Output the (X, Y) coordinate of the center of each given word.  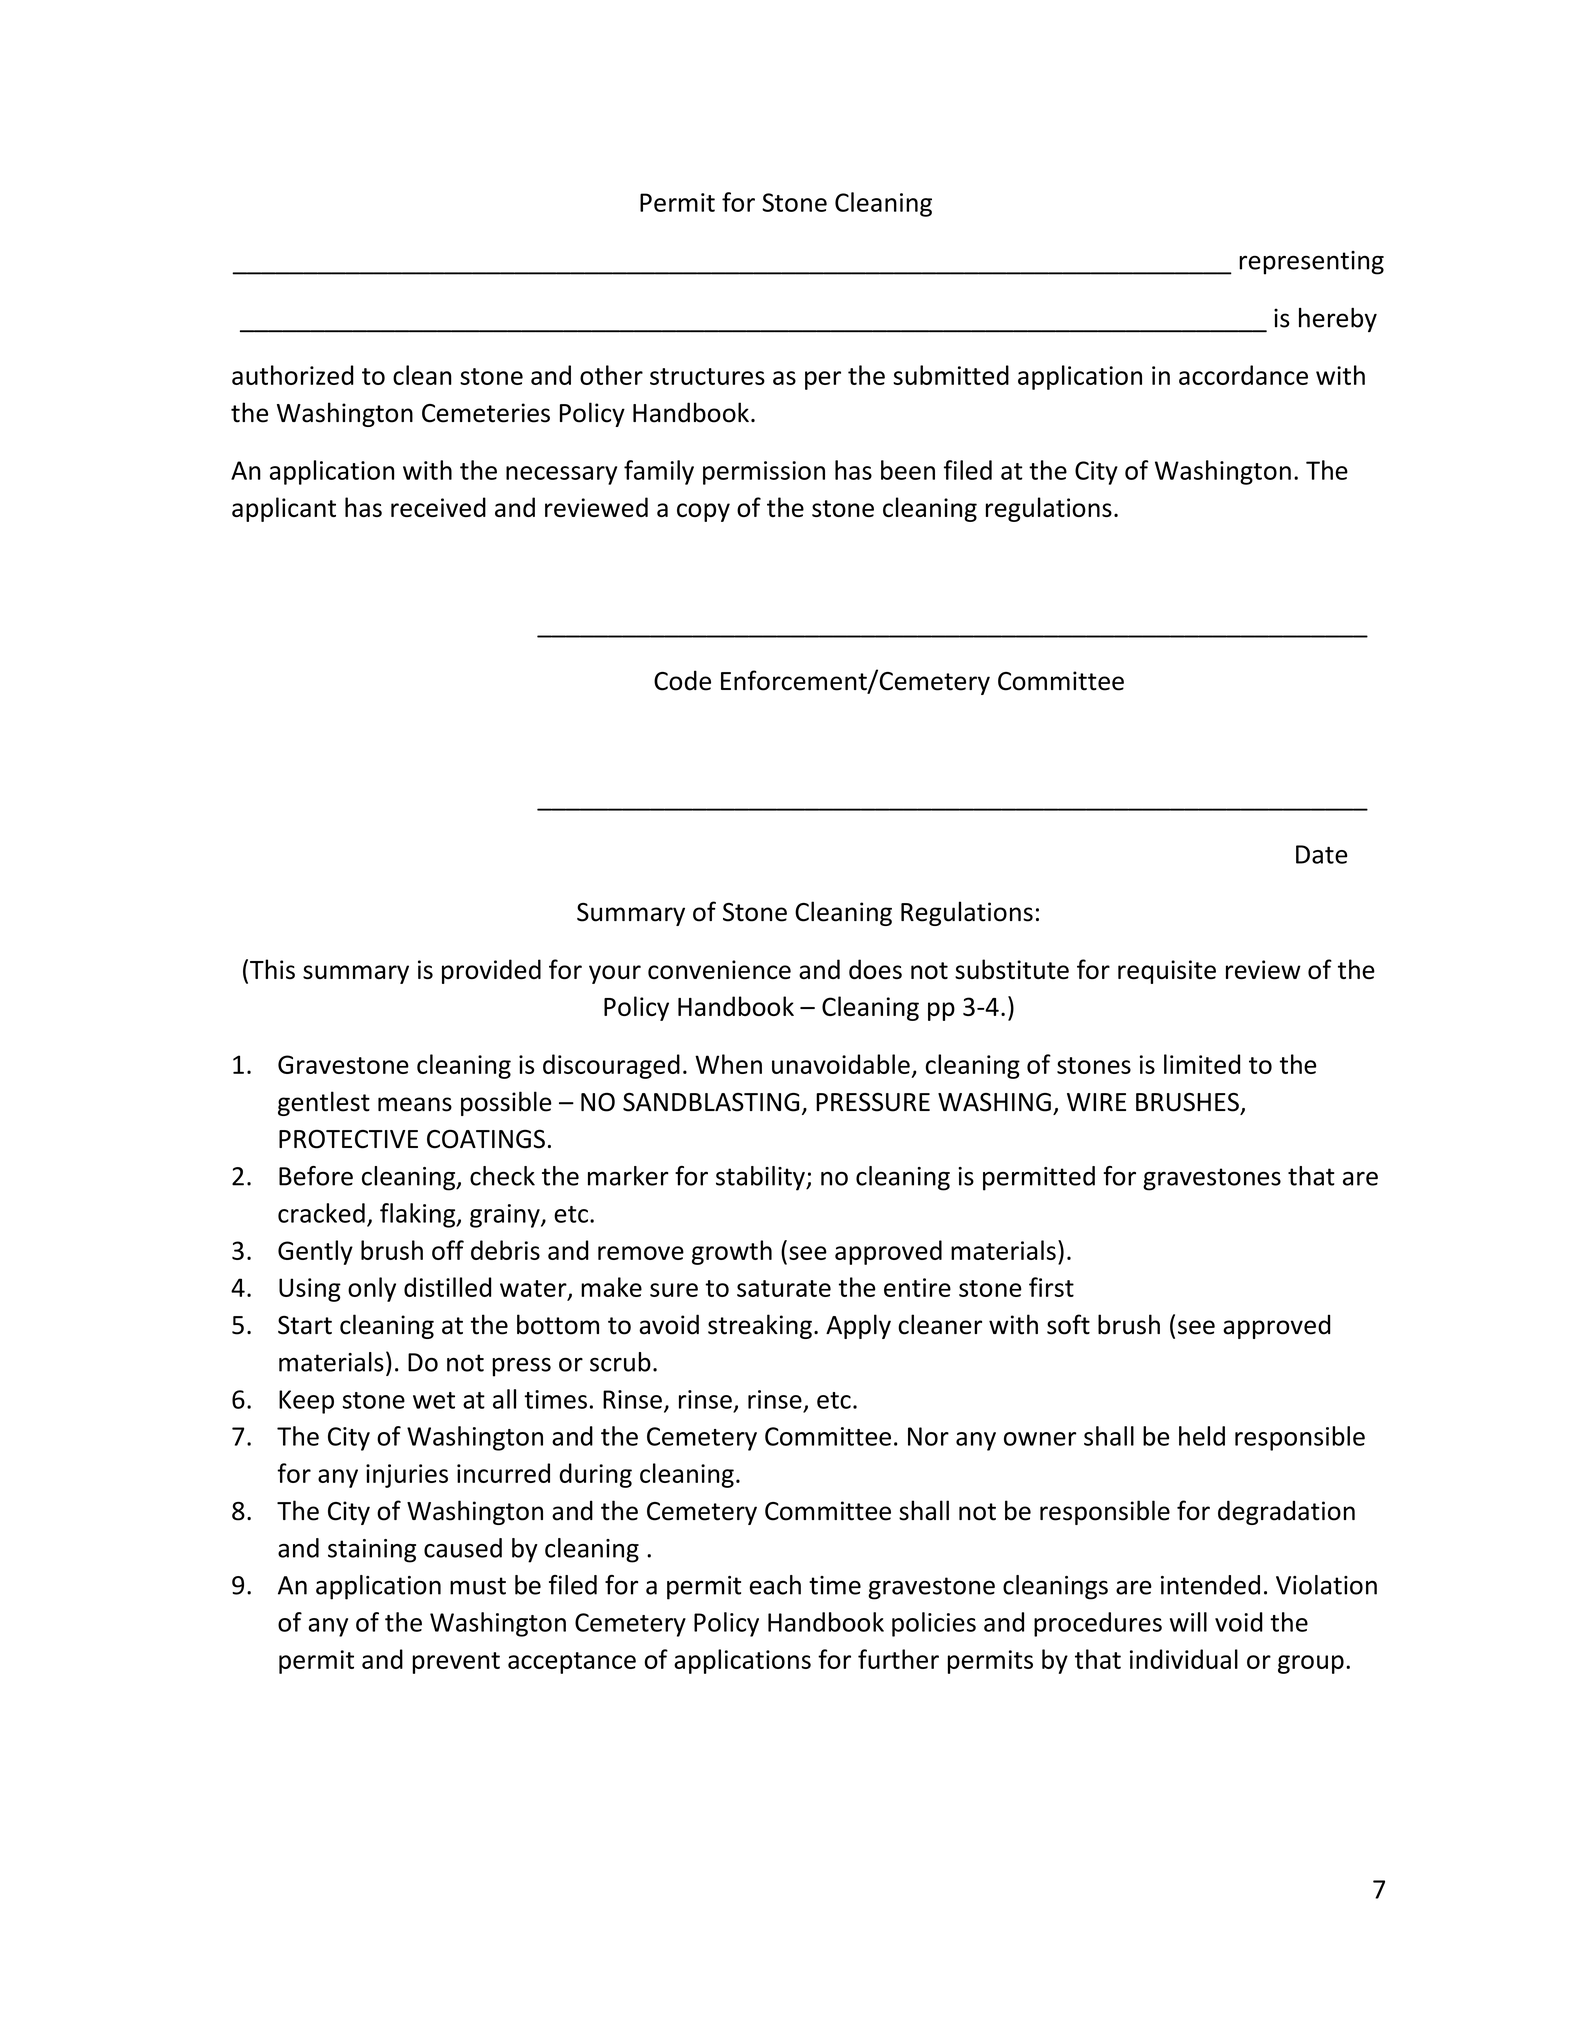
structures (707, 376)
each (775, 1585)
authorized (293, 375)
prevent (456, 1663)
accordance (1243, 375)
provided (491, 971)
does (875, 969)
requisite (1167, 972)
